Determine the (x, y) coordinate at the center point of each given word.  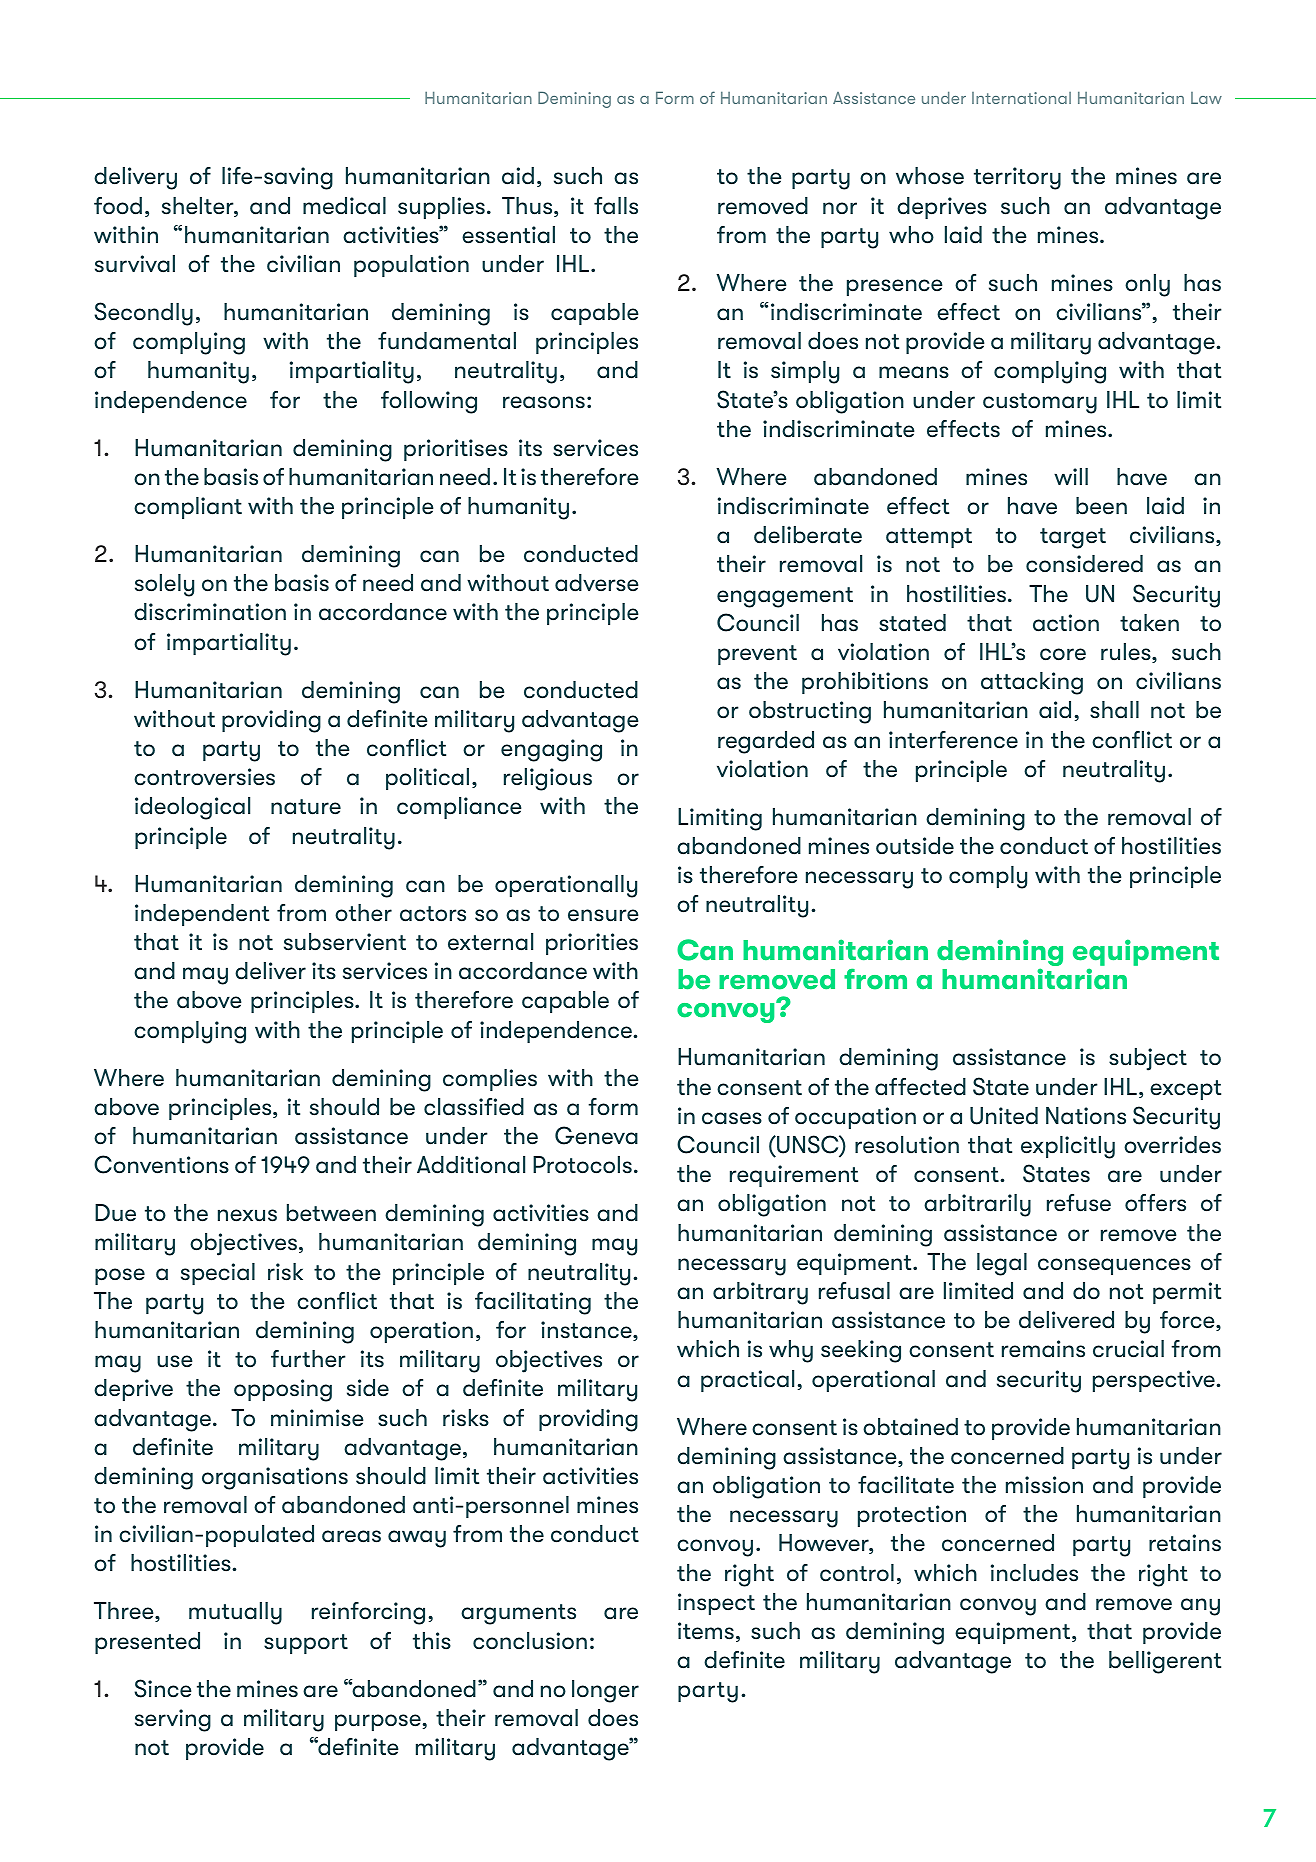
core (1063, 654)
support (306, 1644)
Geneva (596, 1135)
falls (616, 206)
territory (1017, 178)
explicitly (1068, 1147)
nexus (247, 1215)
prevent (757, 655)
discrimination (210, 612)
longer (605, 1691)
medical (344, 206)
